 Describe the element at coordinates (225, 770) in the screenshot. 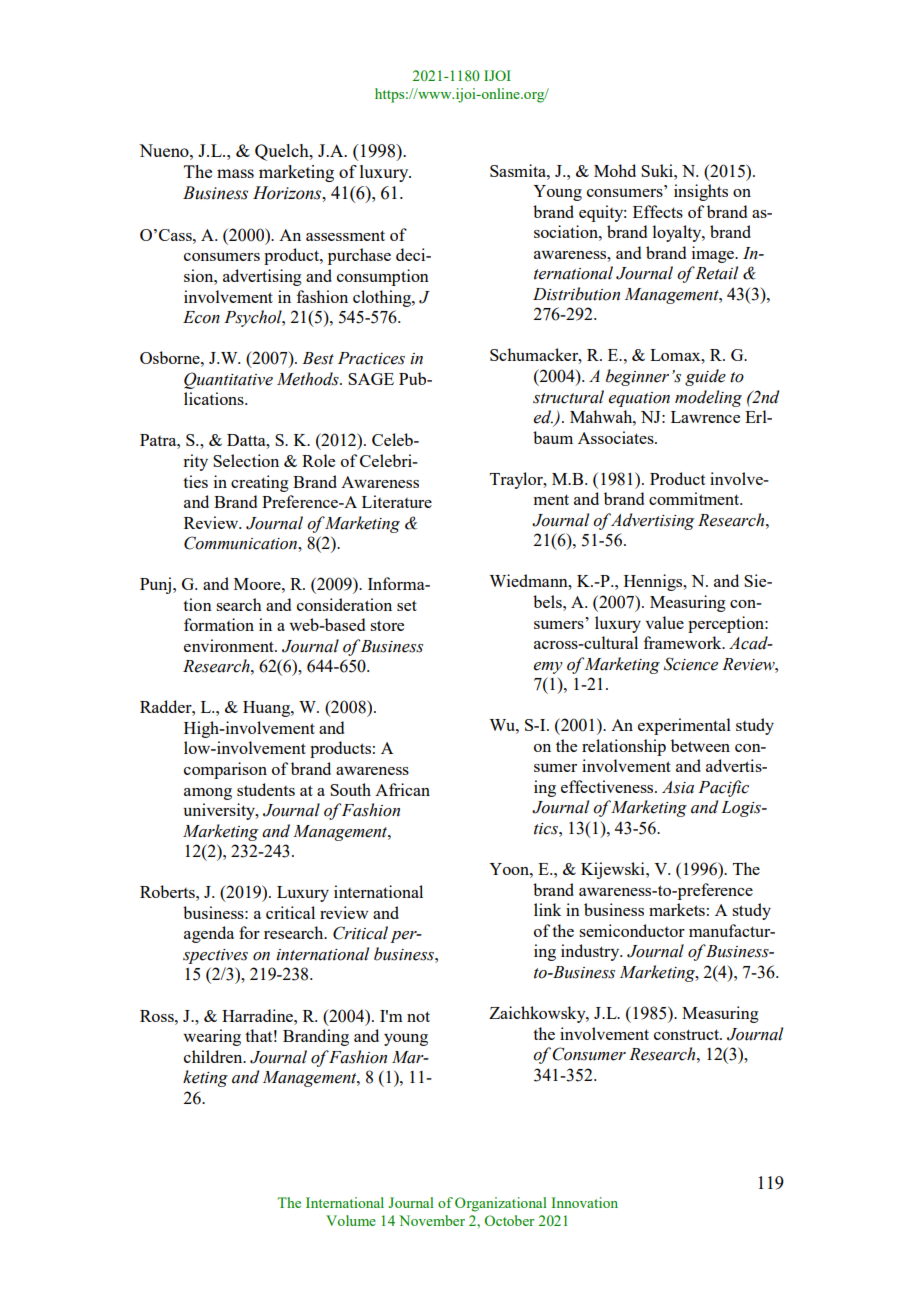

I see `comparison` at that location.
